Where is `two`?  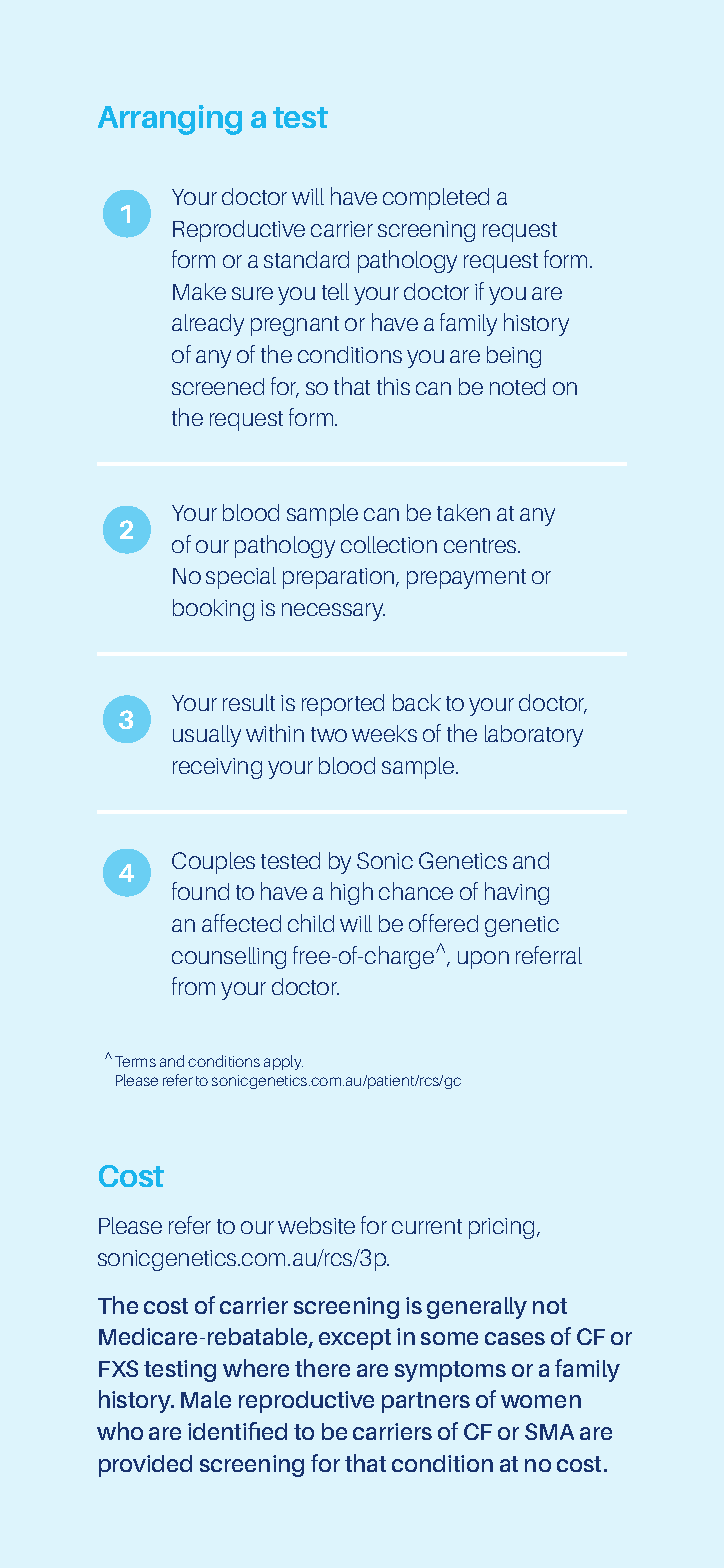 two is located at coordinates (329, 734).
